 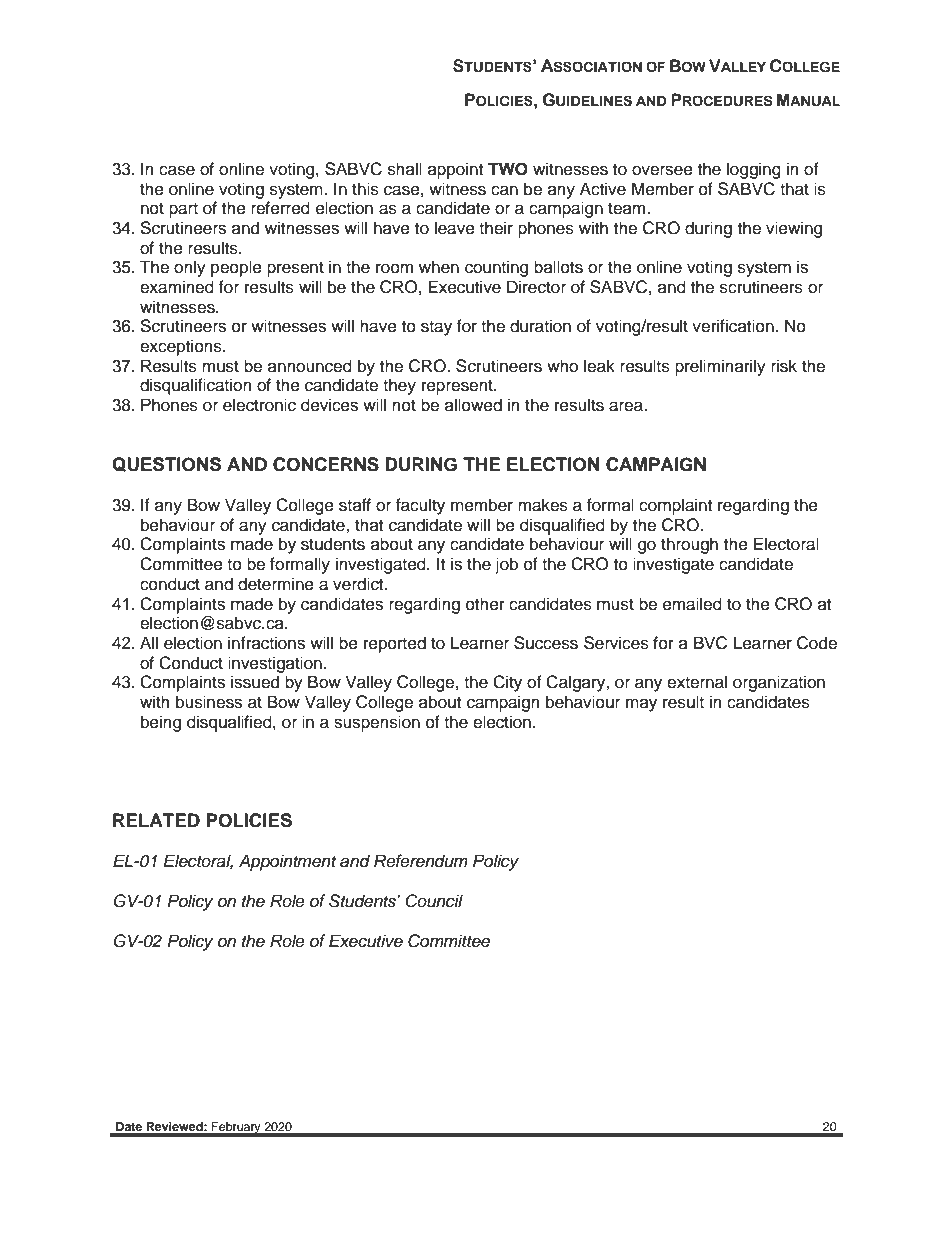 What do you see at coordinates (508, 169) in the image?
I see `TWO` at bounding box center [508, 169].
